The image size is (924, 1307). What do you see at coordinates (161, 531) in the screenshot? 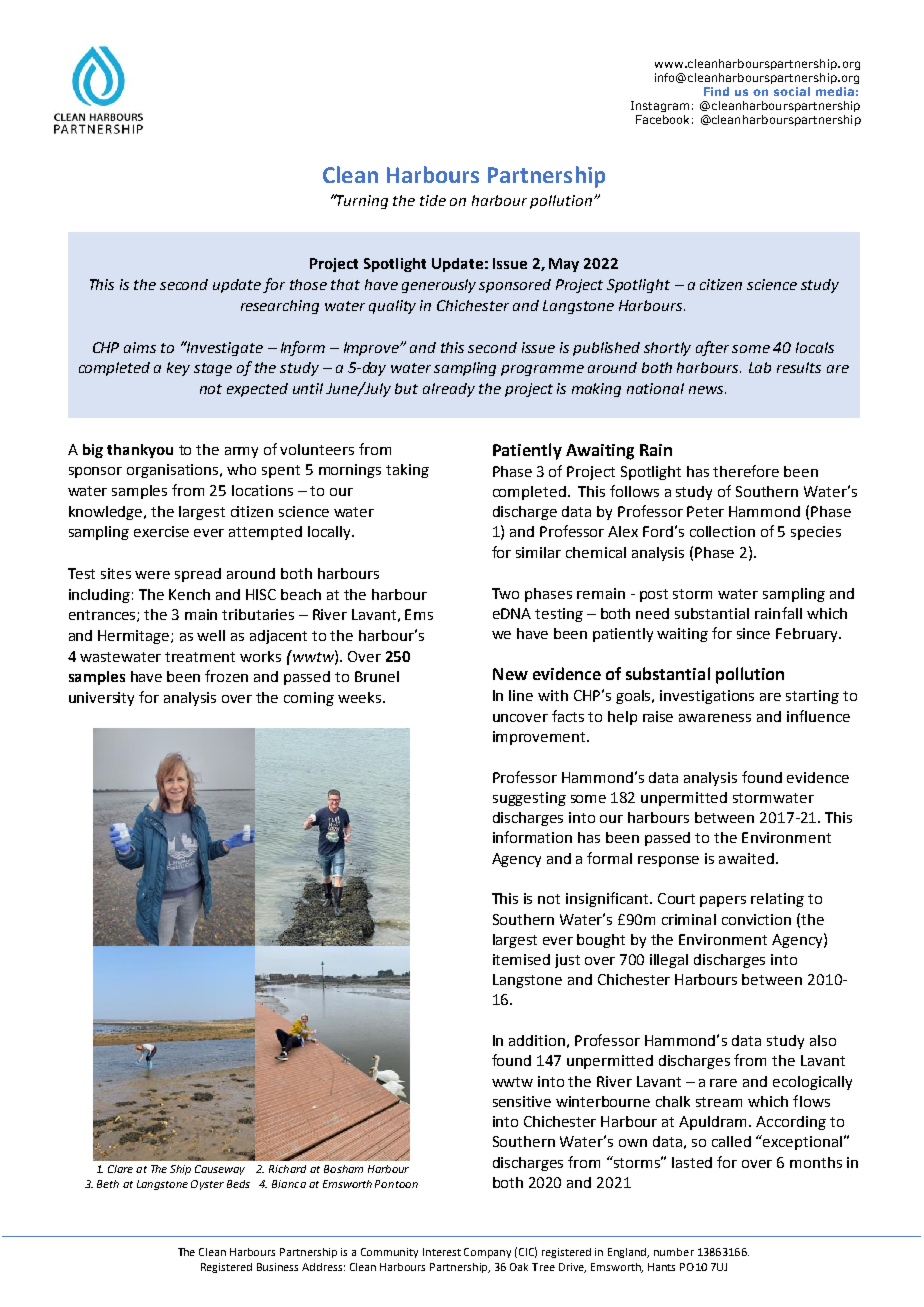
I see `exercise` at bounding box center [161, 531].
